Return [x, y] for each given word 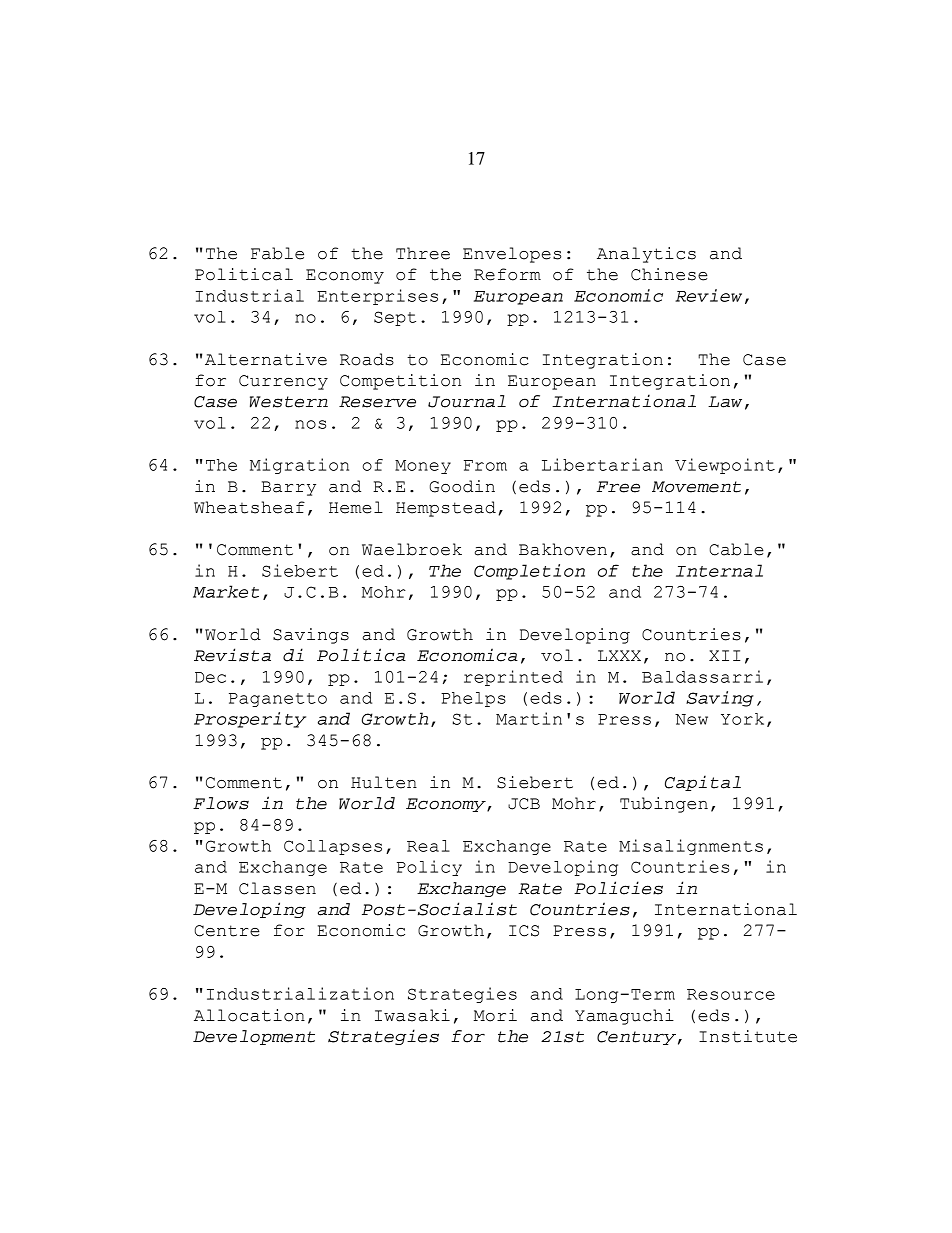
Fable [277, 253]
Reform [507, 274]
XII [725, 655]
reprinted [513, 678]
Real [428, 846]
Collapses [333, 847]
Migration [299, 466]
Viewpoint [725, 466]
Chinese [669, 274]
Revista [232, 655]
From [485, 465]
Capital [703, 783]
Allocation [249, 1015]
